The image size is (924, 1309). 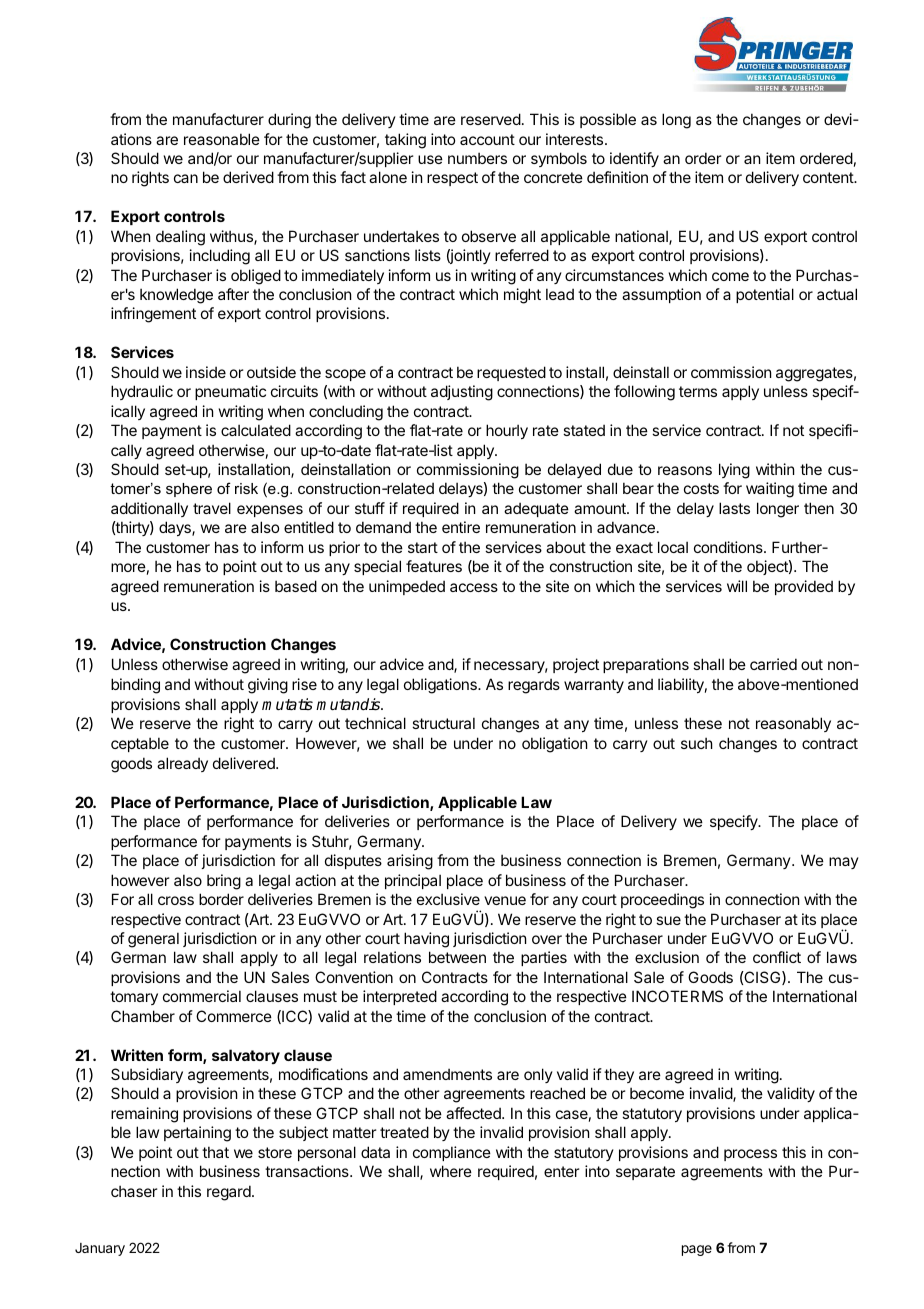 I want to click on carried, so click(x=773, y=664).
